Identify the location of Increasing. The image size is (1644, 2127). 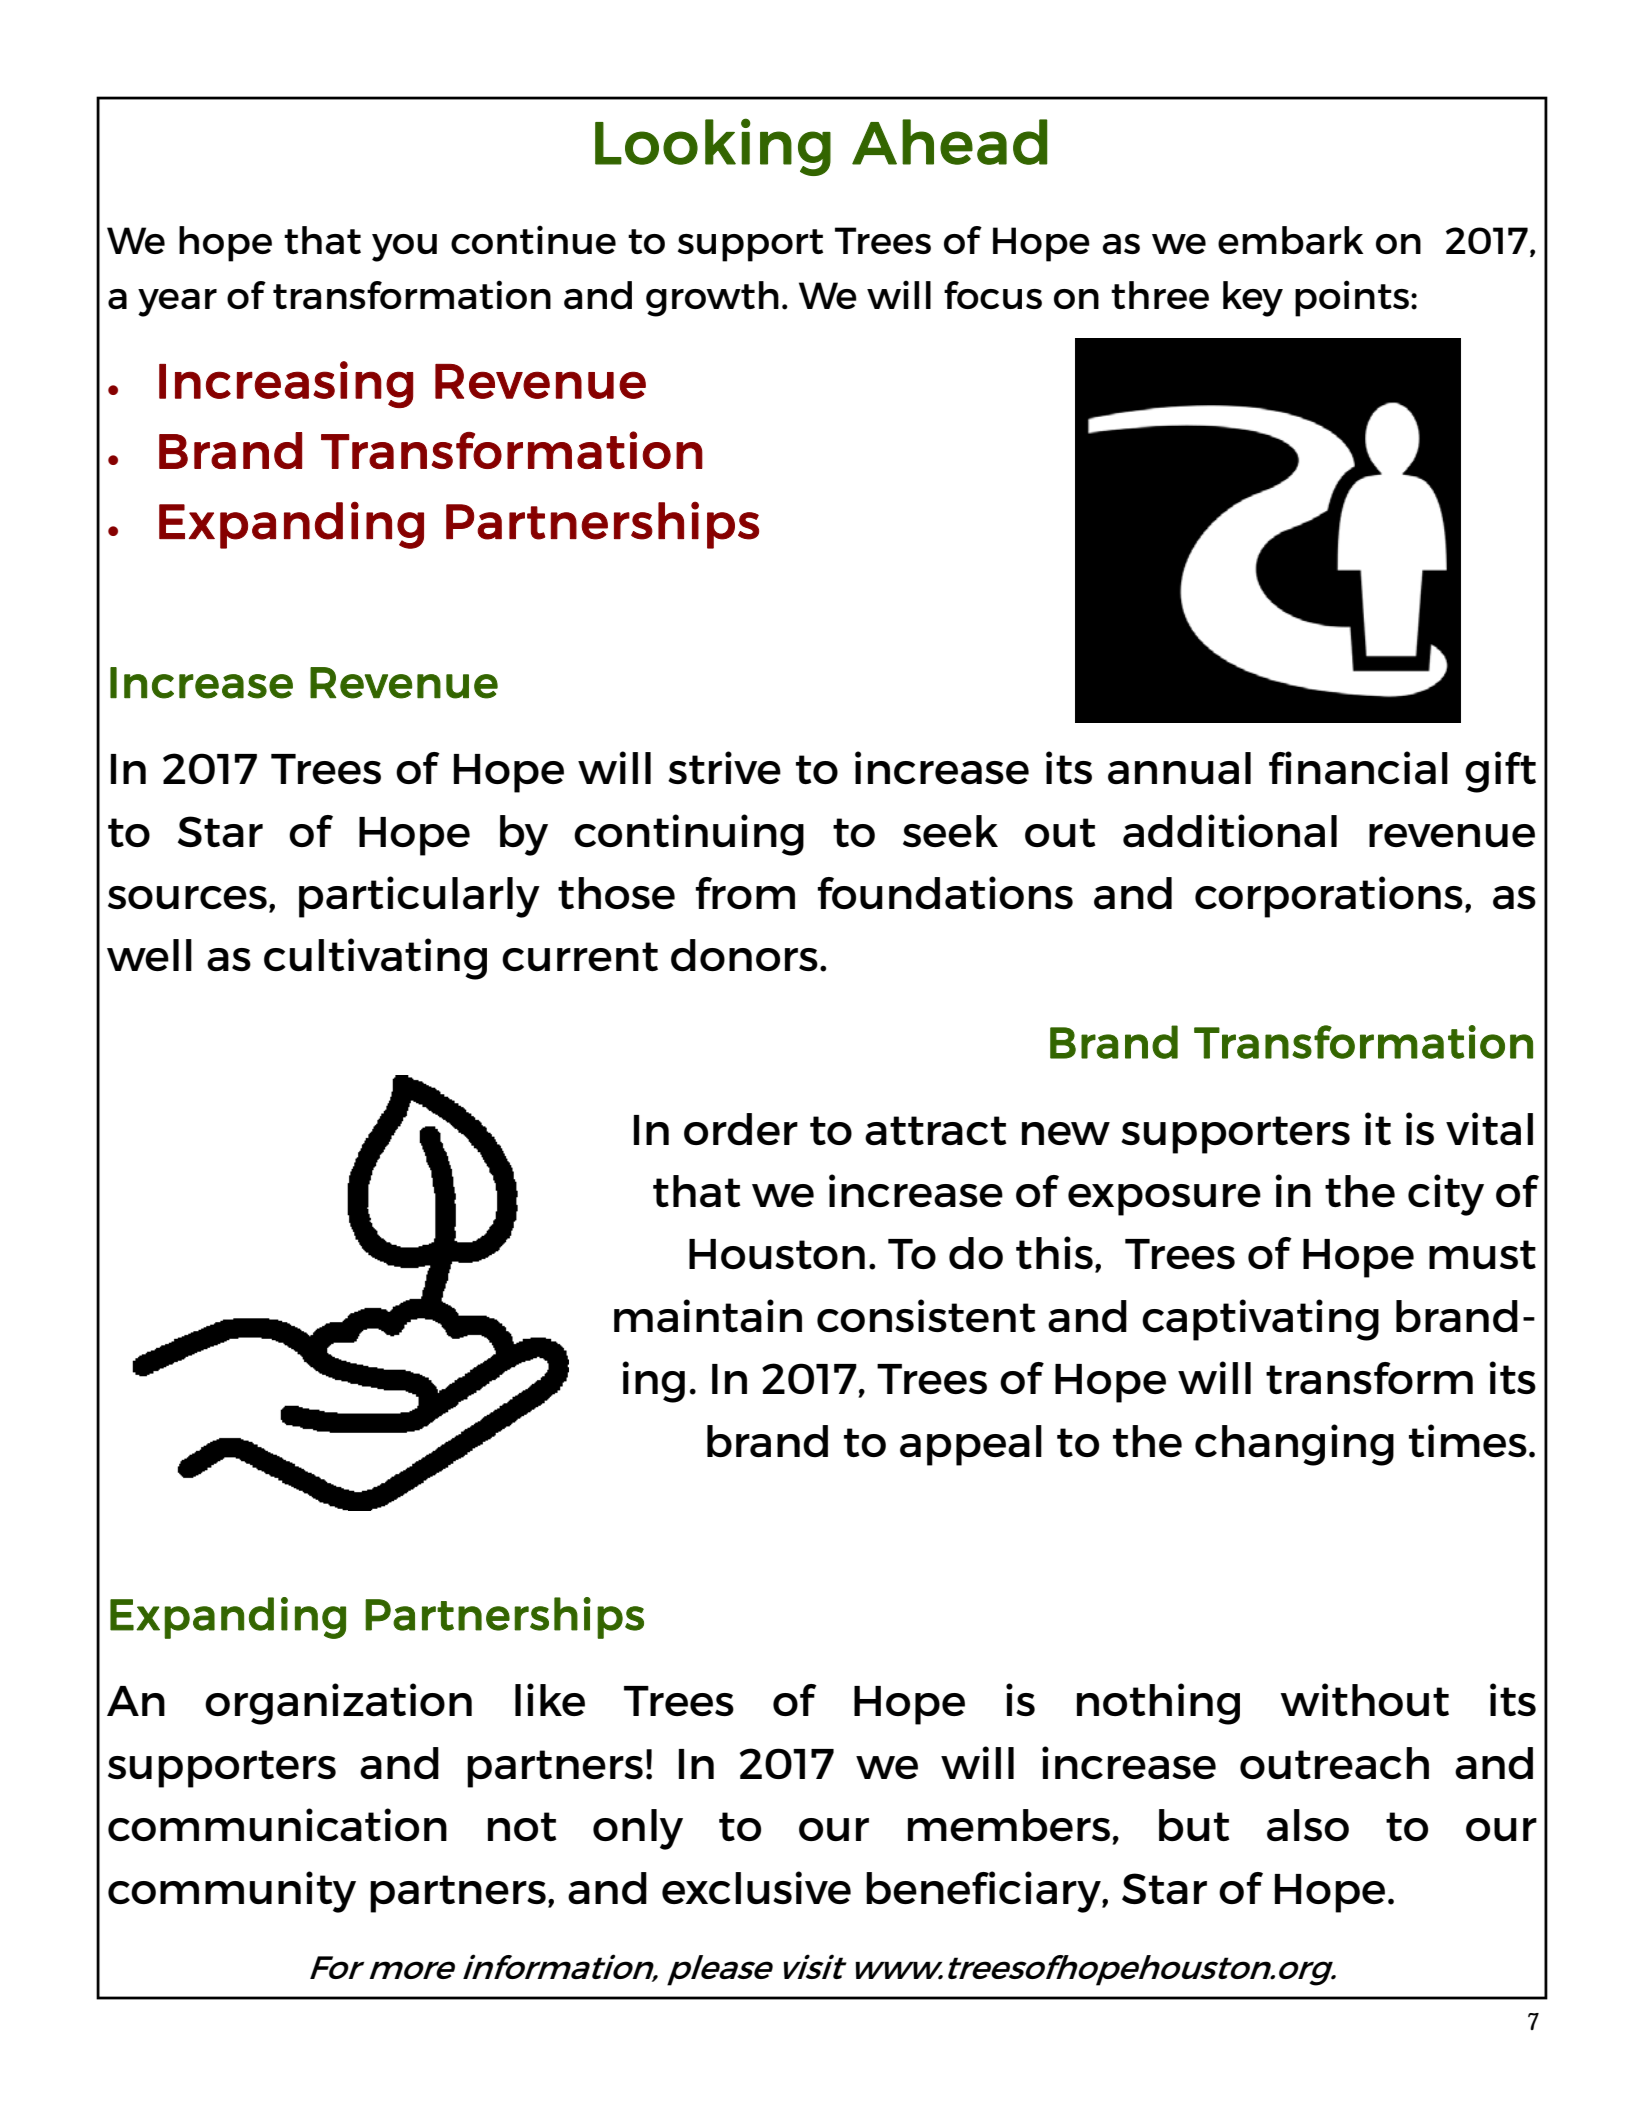
(286, 384).
